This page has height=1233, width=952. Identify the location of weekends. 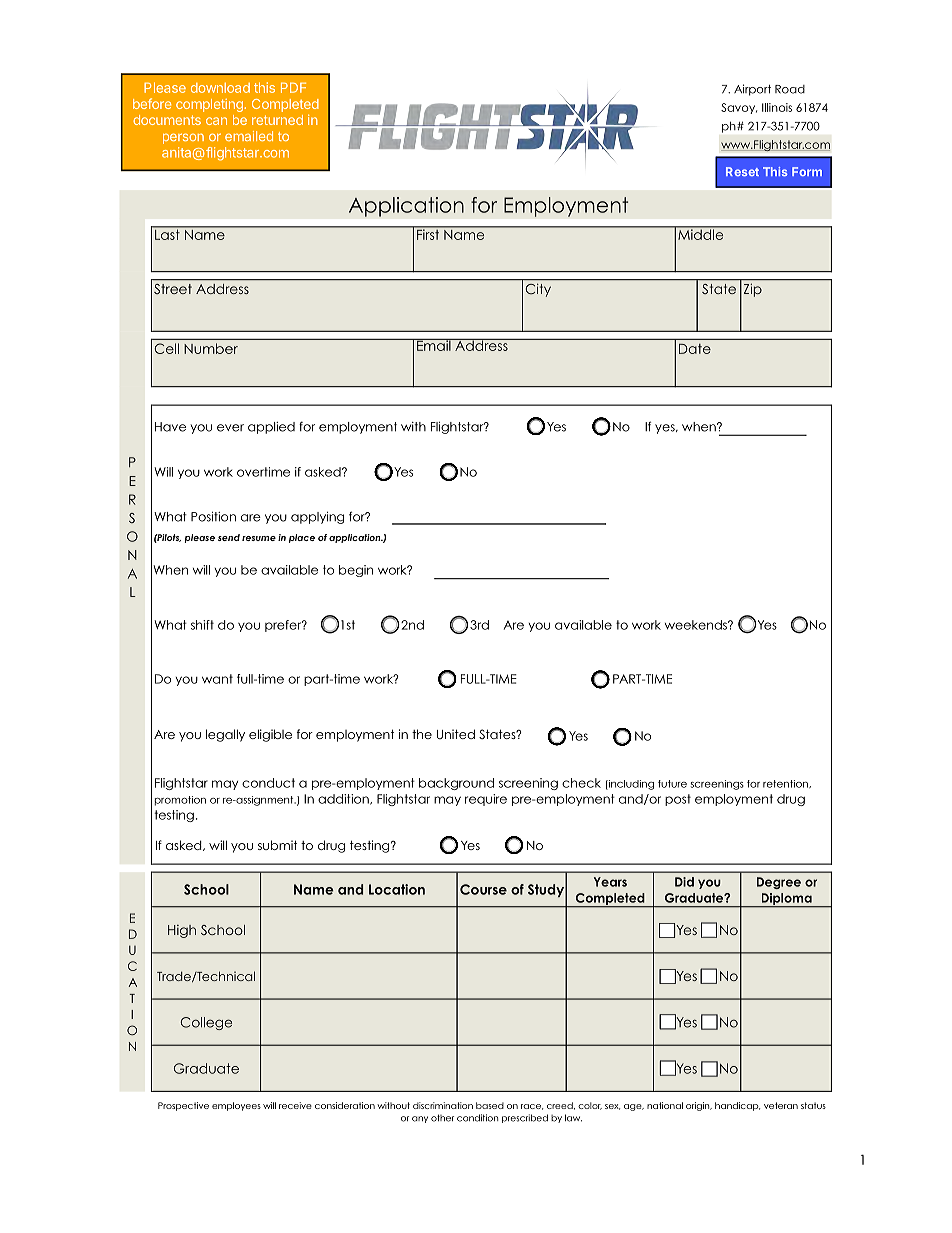
(697, 625).
